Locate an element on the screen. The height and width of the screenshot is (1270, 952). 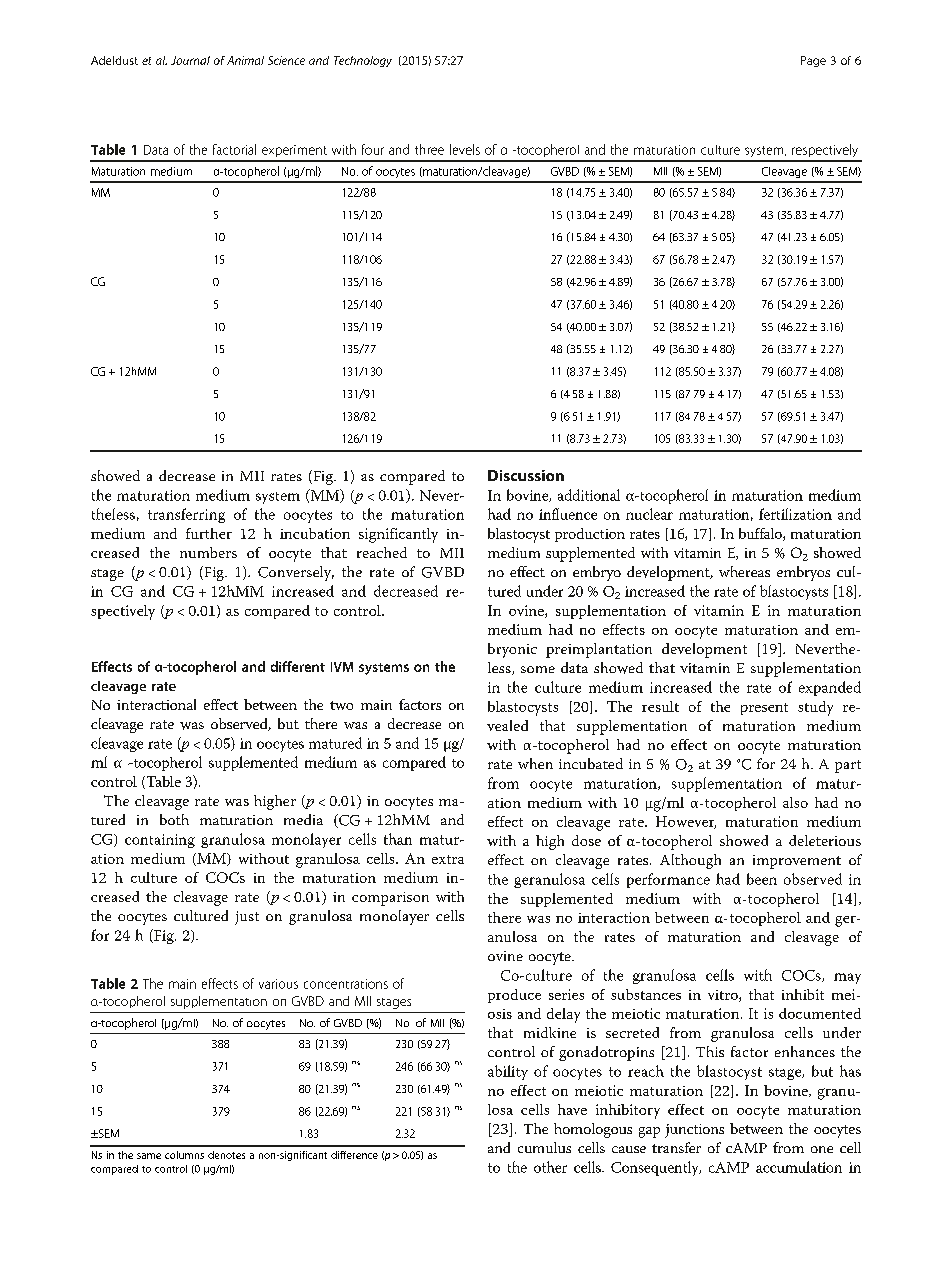
Discussion is located at coordinates (526, 475).
